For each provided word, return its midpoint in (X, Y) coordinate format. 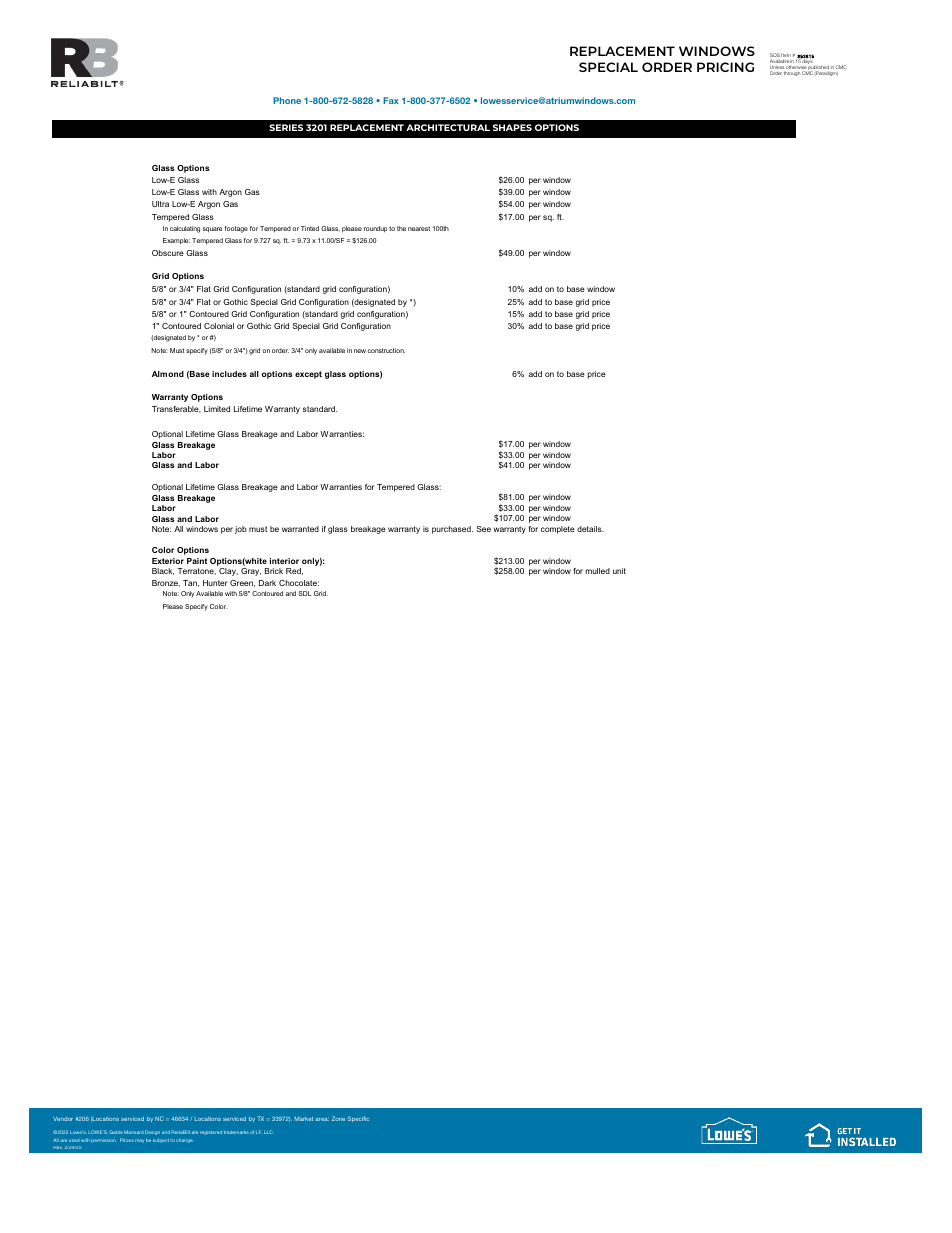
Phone (287, 100)
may (139, 1141)
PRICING (725, 67)
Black (163, 571)
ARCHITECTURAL (448, 127)
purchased (452, 530)
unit (619, 571)
